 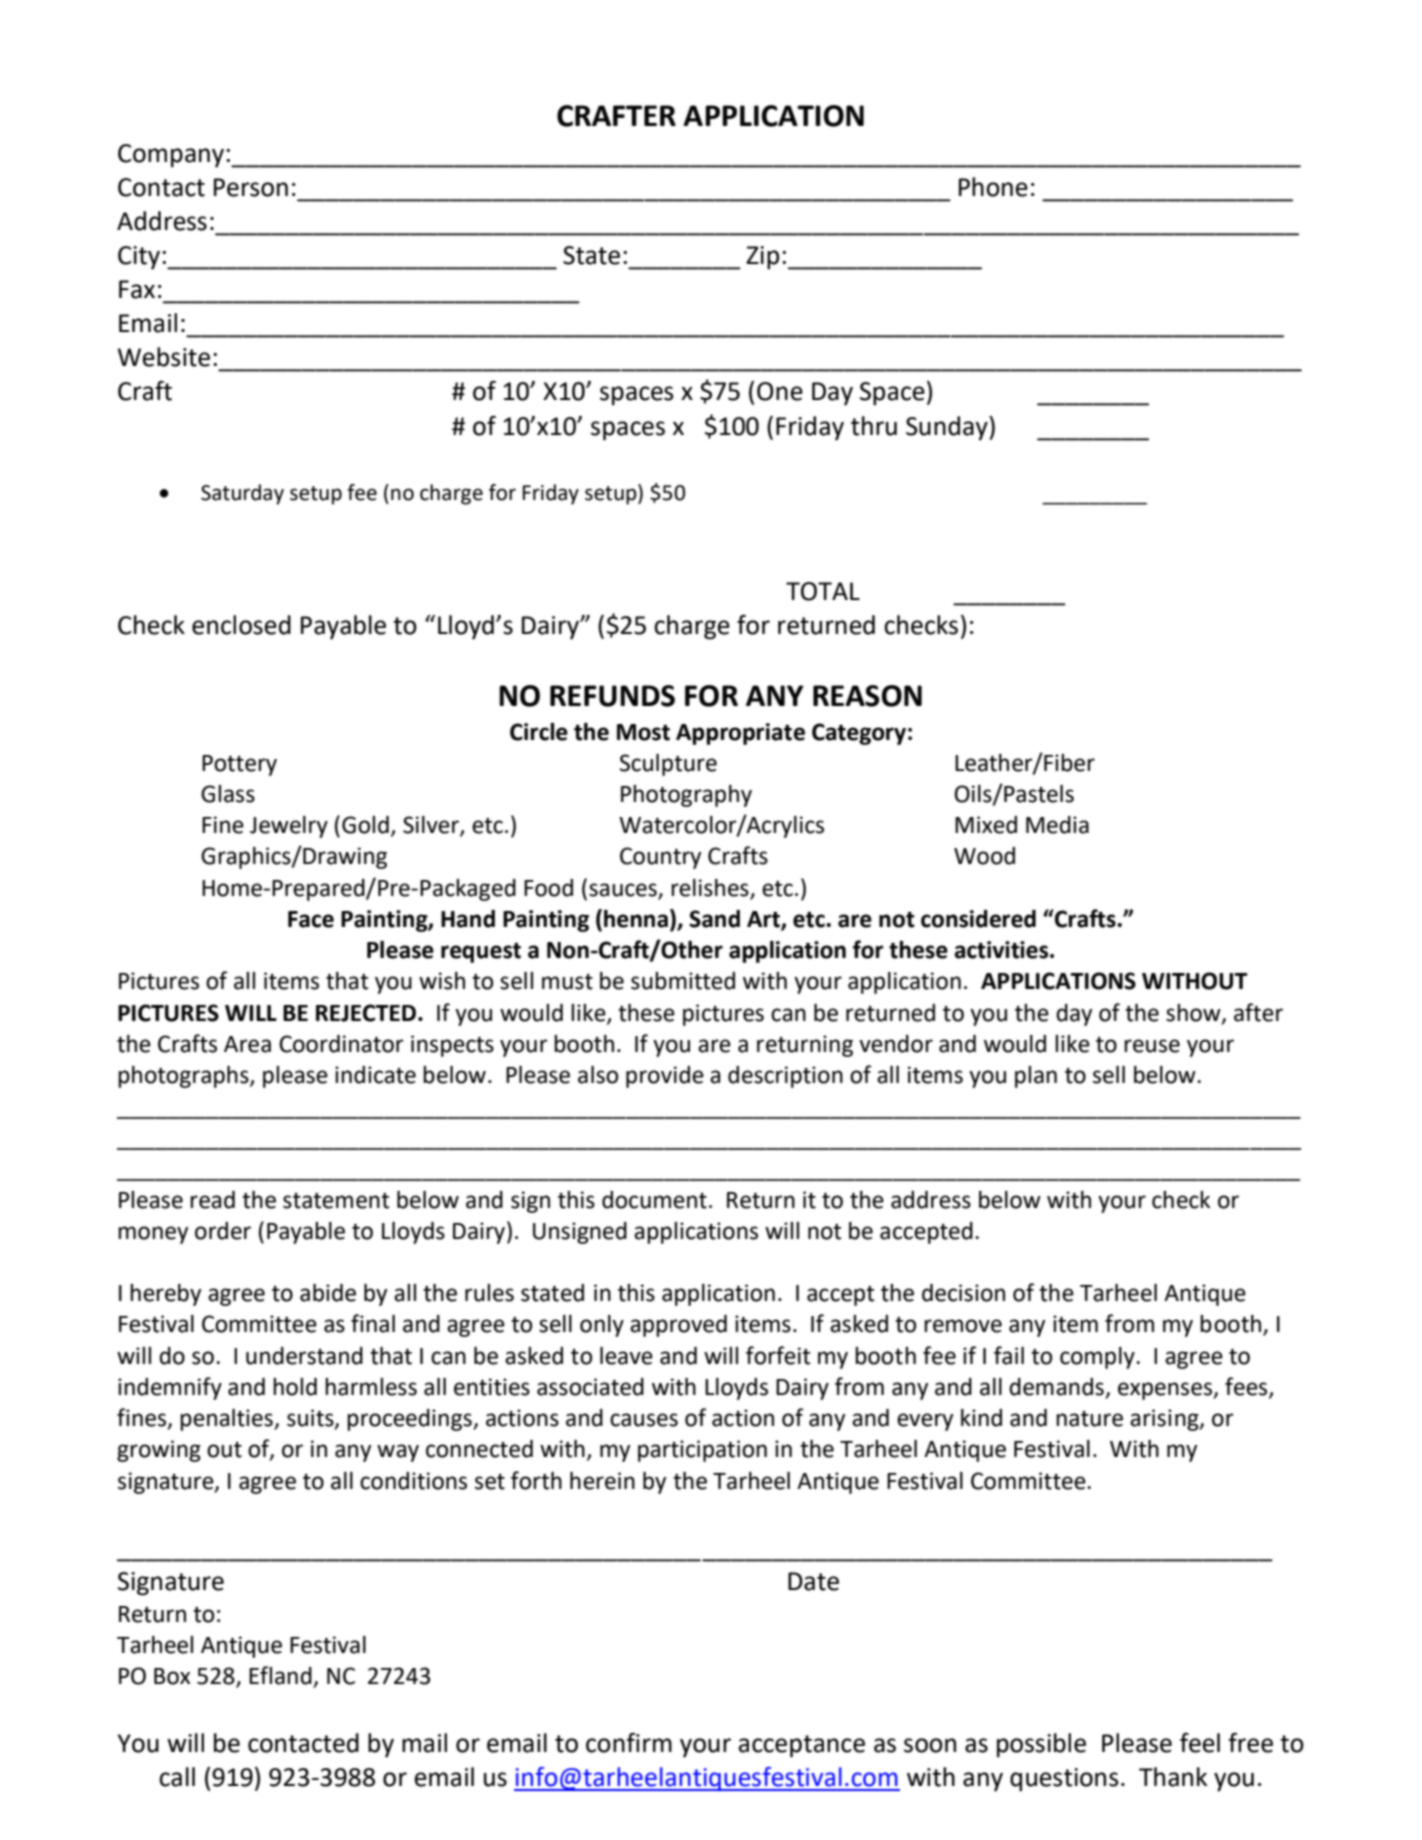 I want to click on Phone, so click(x=993, y=187).
